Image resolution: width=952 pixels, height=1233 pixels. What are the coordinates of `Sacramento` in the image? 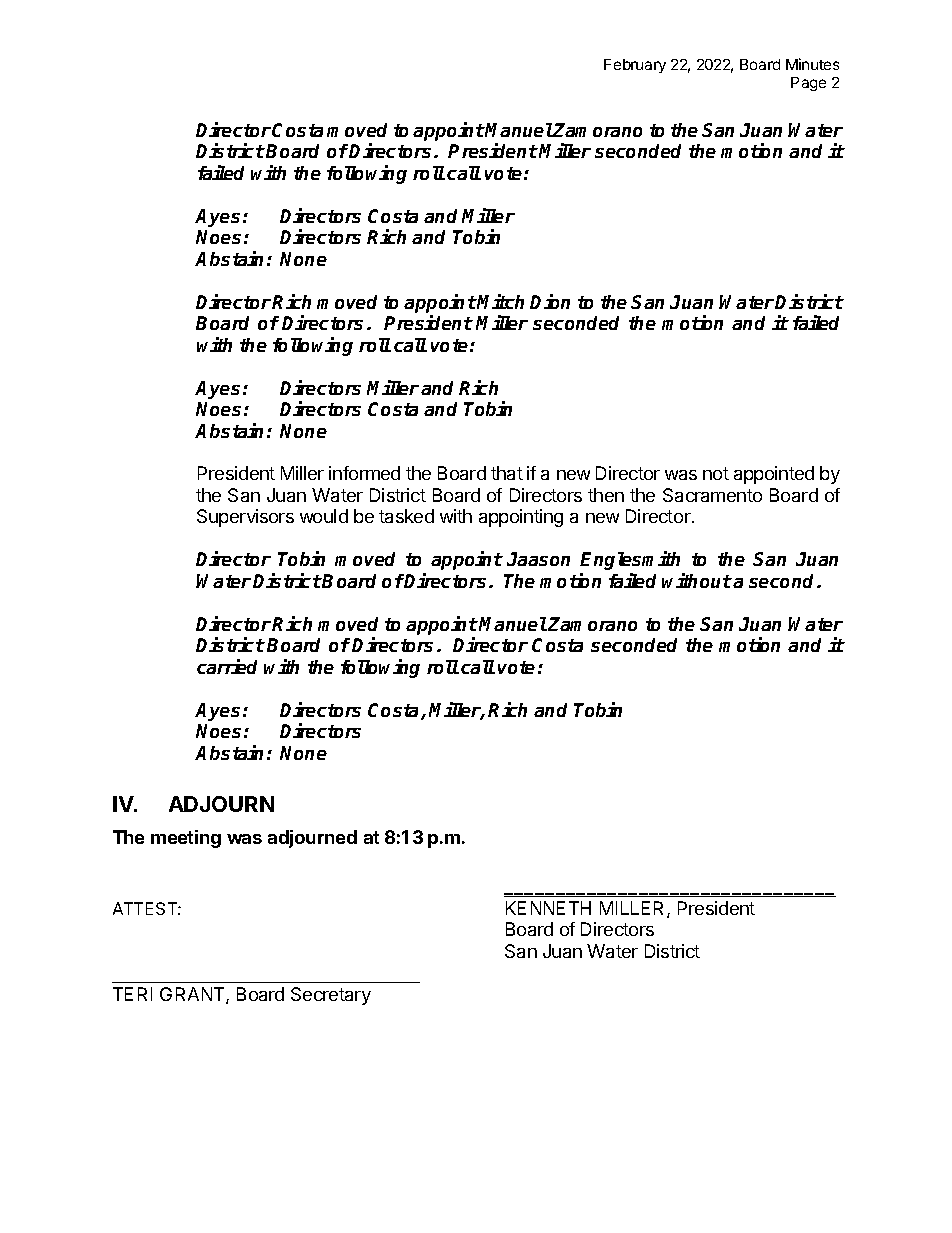 It's located at (712, 495).
